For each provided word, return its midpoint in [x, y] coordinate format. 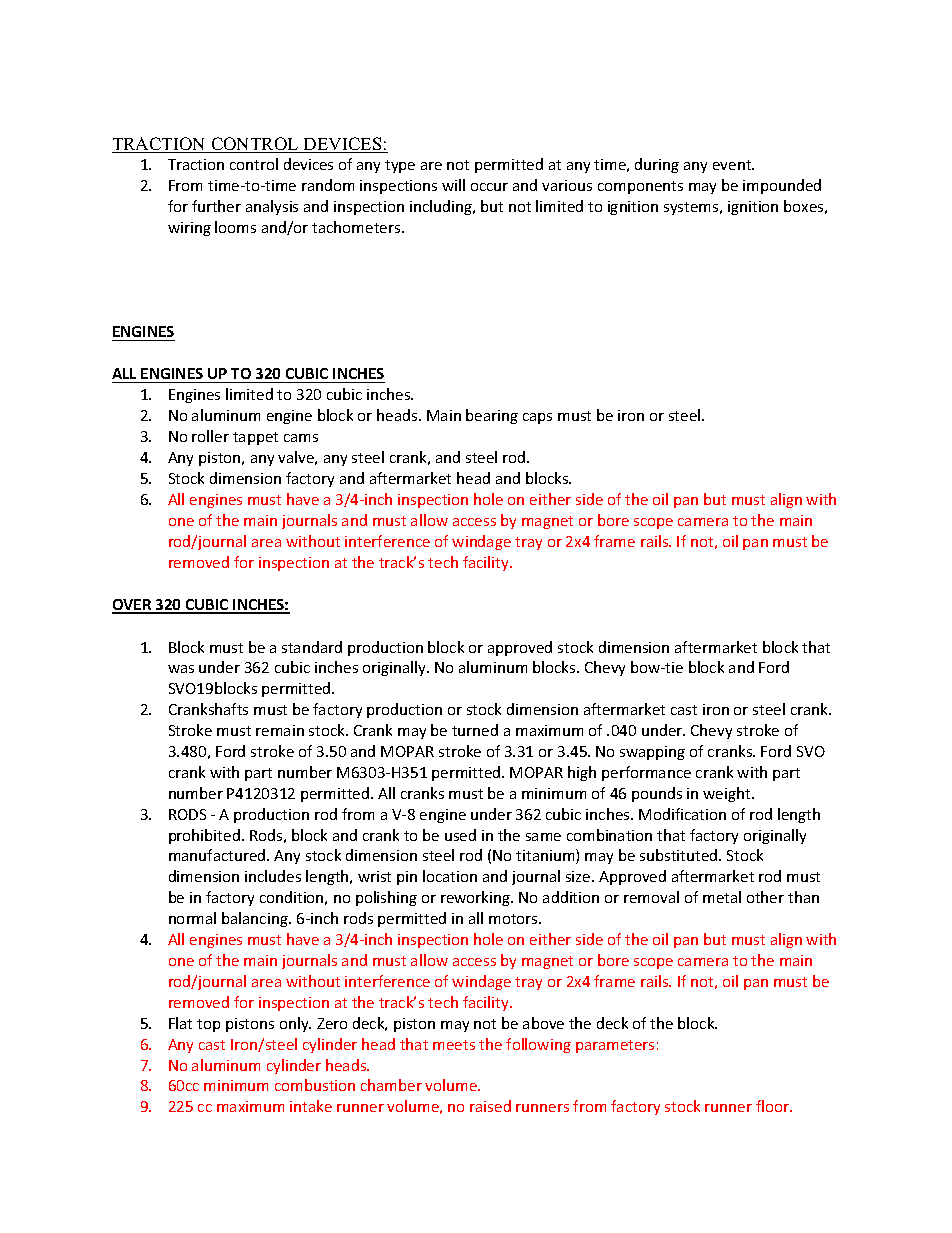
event [733, 165]
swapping [652, 753]
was [181, 669]
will [453, 185]
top [208, 1025]
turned [475, 730]
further [216, 206]
